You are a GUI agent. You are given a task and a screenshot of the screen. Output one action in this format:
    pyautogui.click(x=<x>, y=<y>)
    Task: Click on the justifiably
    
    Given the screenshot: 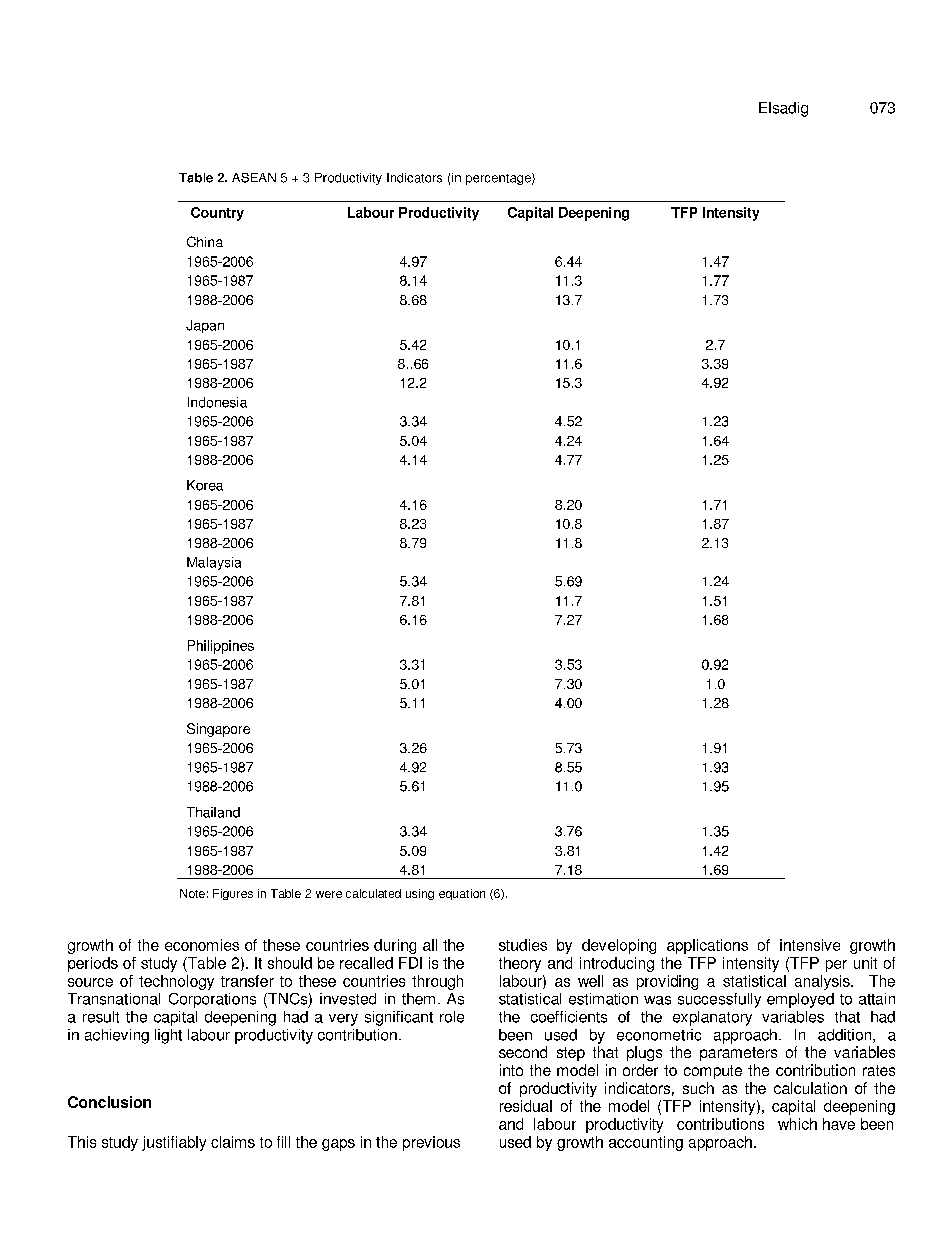 What is the action you would take?
    pyautogui.click(x=174, y=1143)
